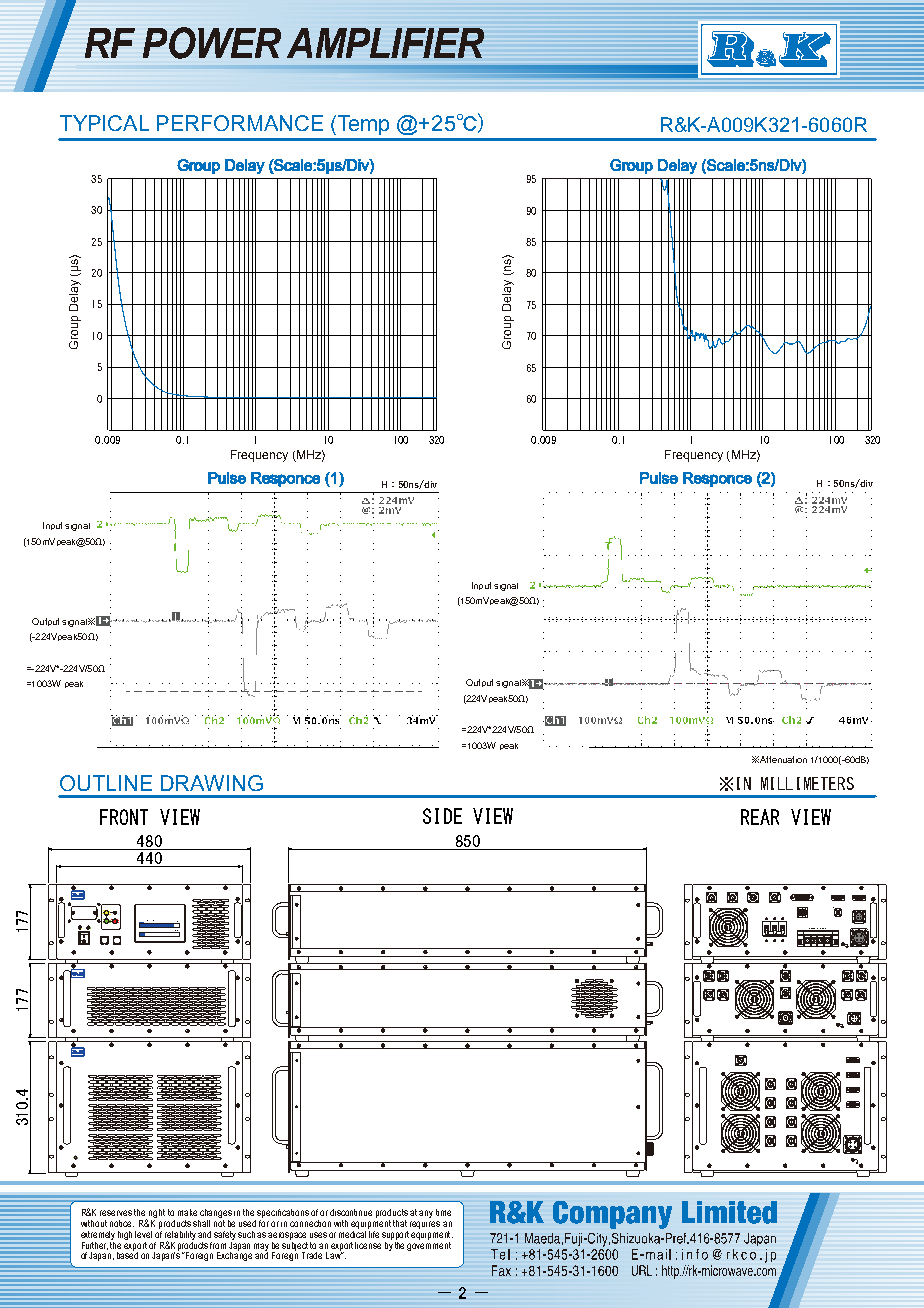  Describe the element at coordinates (807, 783) in the screenshot. I see `MILLIMETERS` at that location.
